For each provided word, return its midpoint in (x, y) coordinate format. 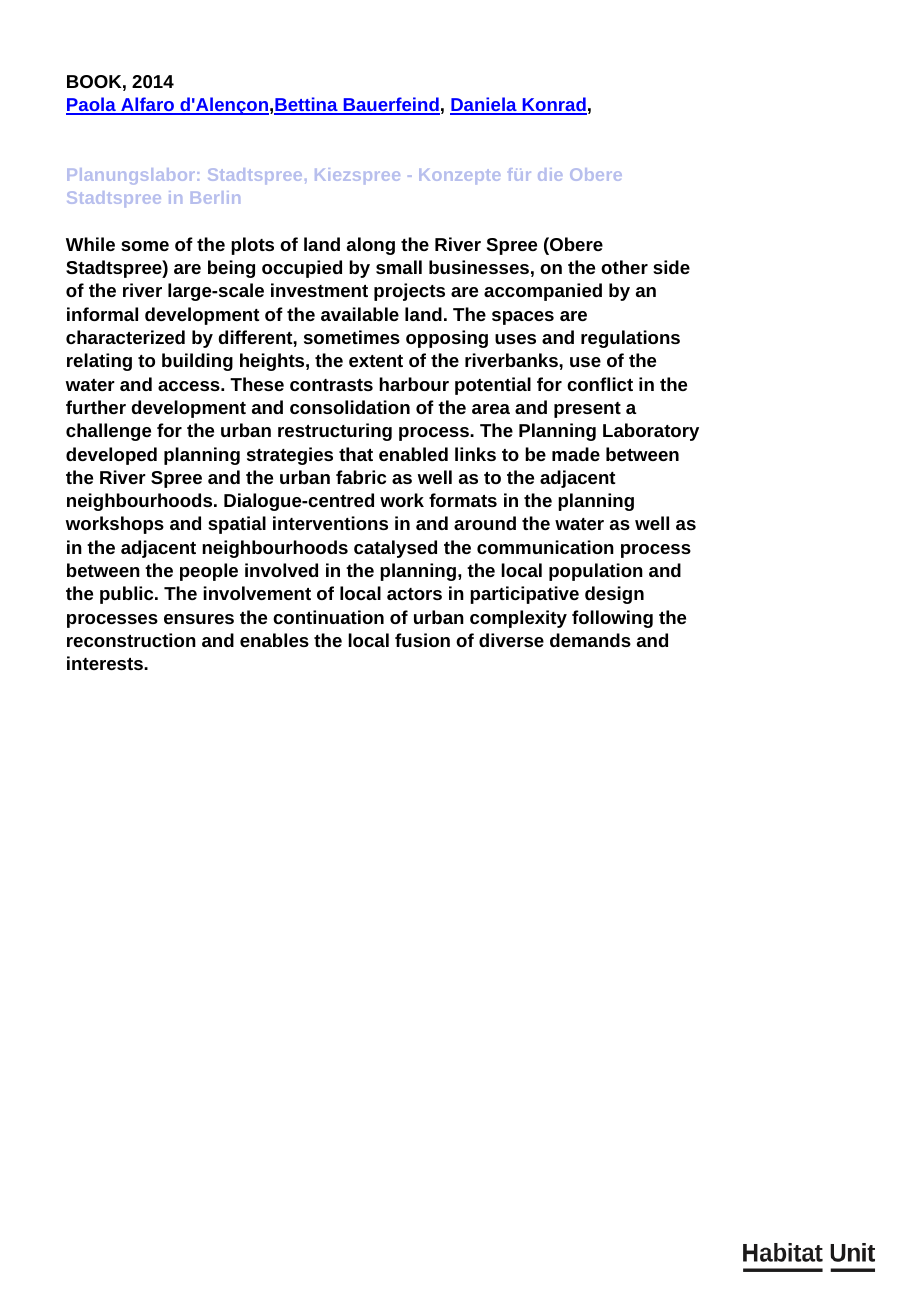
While (90, 244)
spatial (237, 525)
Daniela (484, 105)
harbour (414, 384)
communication (545, 547)
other (624, 267)
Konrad (553, 105)
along (371, 246)
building (197, 362)
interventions (330, 523)
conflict (600, 384)
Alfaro (147, 105)
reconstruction (131, 640)
